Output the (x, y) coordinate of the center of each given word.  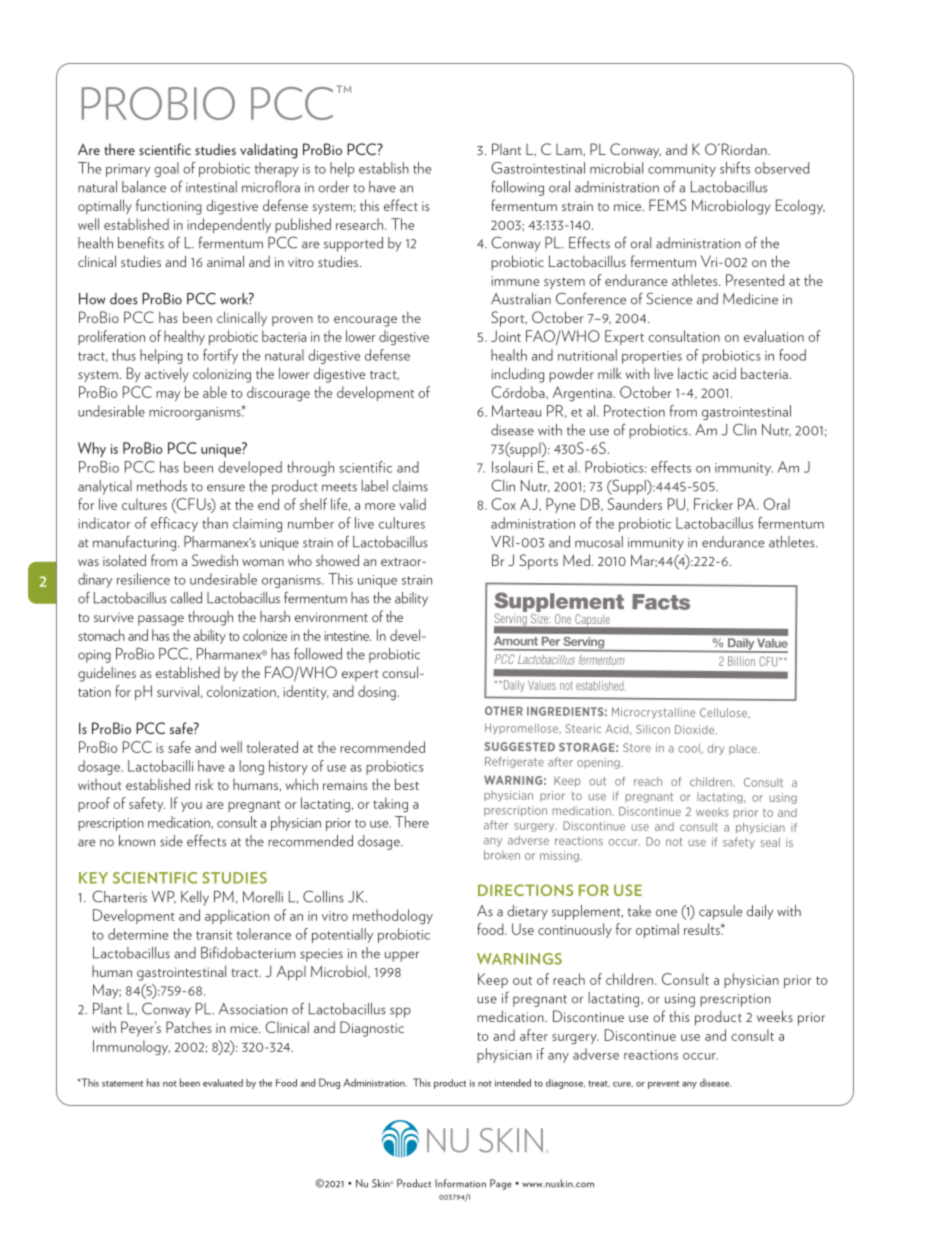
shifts (735, 168)
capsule (720, 912)
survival (178, 691)
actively (167, 375)
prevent (664, 1084)
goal (166, 169)
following (517, 188)
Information (460, 1183)
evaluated (223, 1083)
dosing (378, 692)
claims (410, 486)
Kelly (195, 898)
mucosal (599, 542)
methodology (393, 917)
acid (724, 373)
